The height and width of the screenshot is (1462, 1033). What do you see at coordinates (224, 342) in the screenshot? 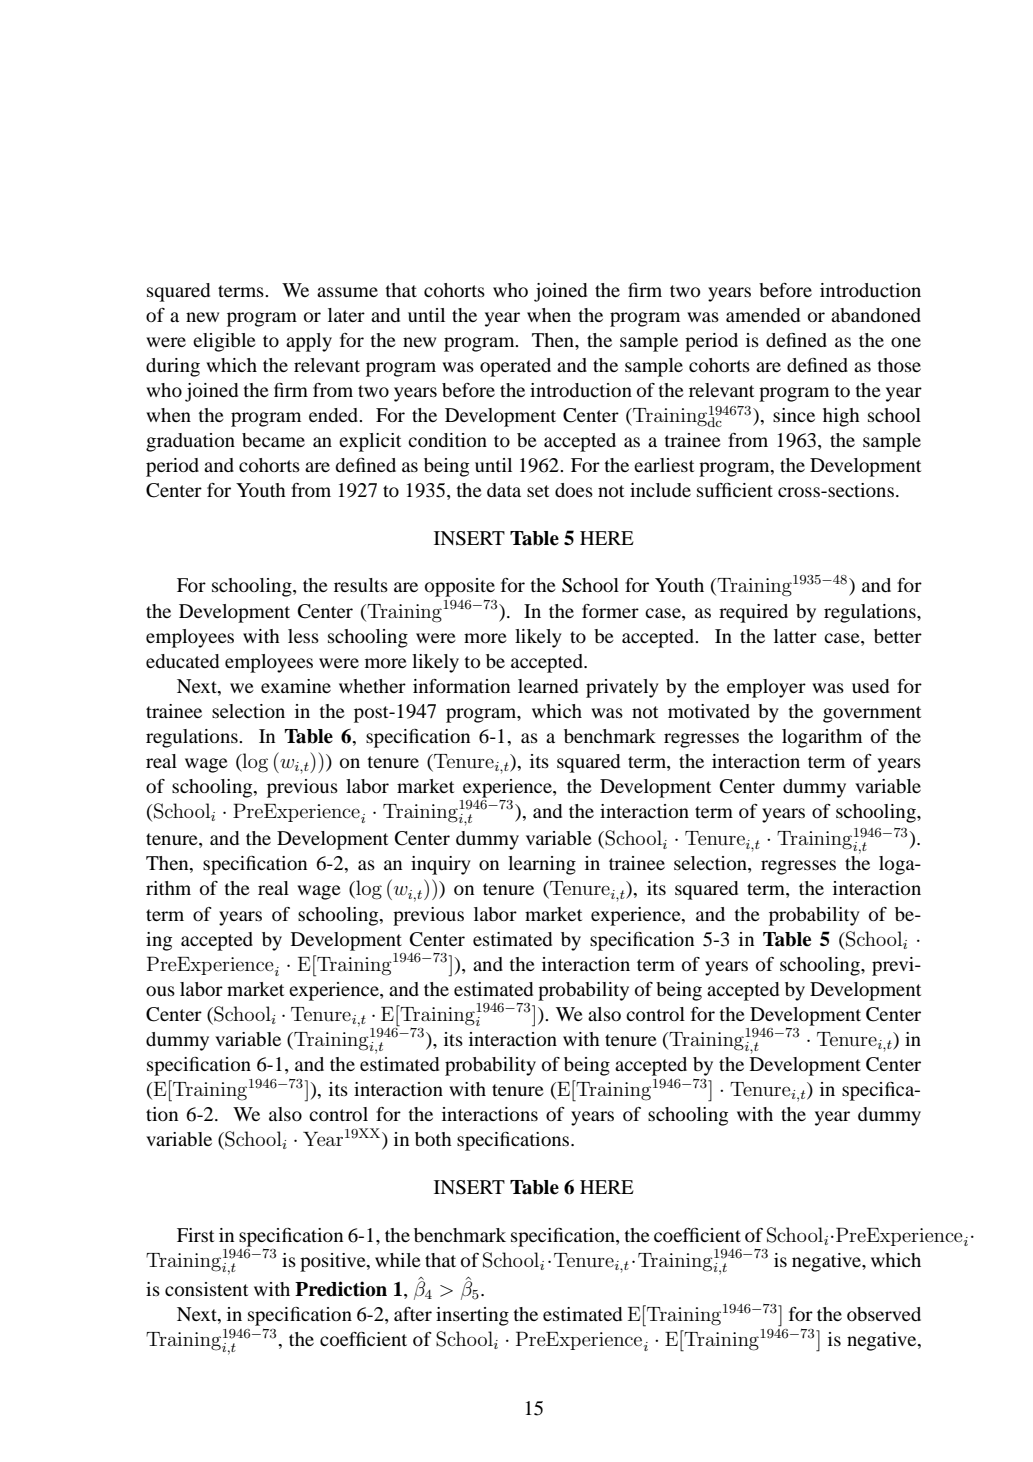
I see `eligible` at bounding box center [224, 342].
